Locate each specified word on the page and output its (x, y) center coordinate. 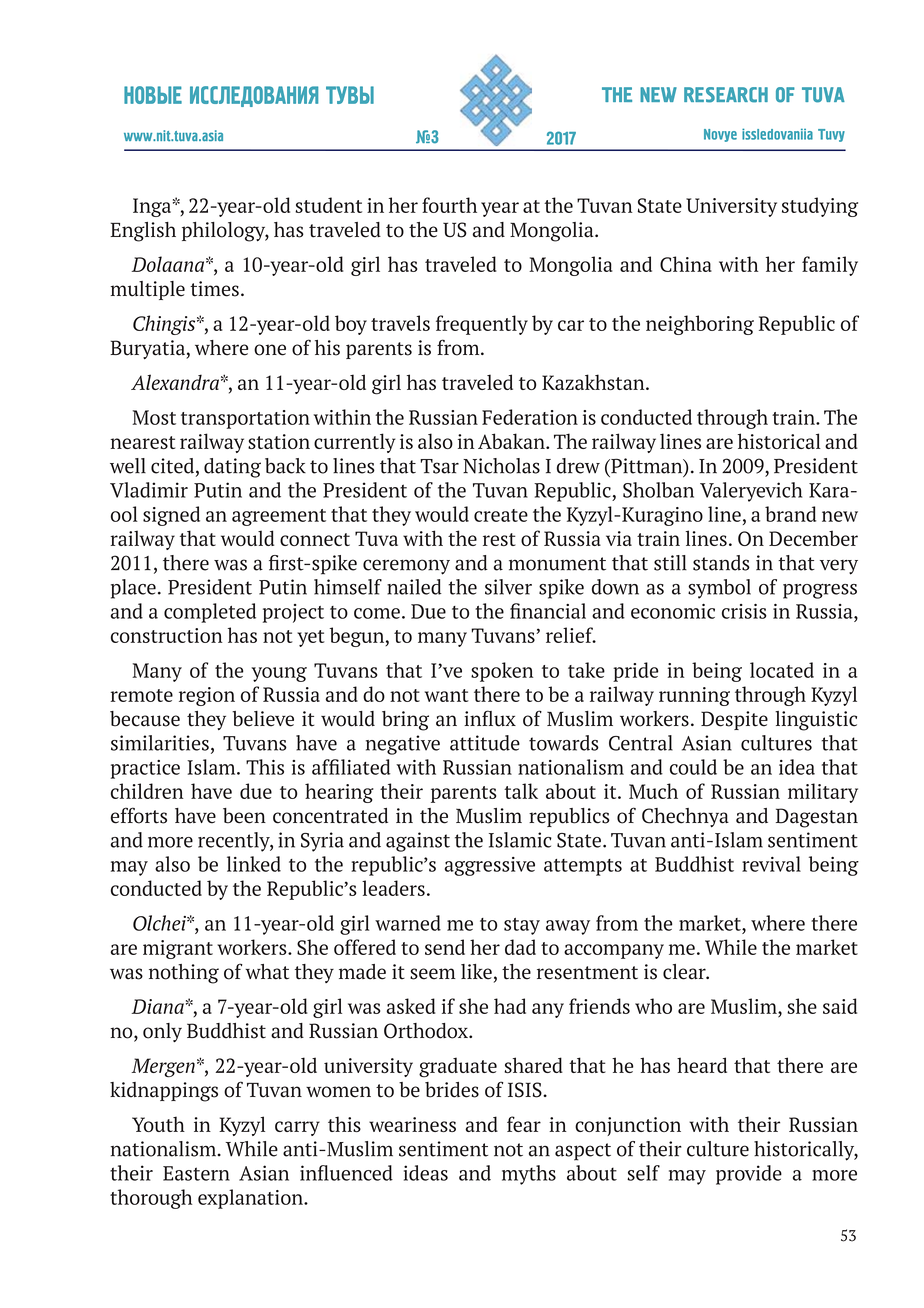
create (501, 515)
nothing (184, 974)
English (143, 232)
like (476, 972)
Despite (734, 720)
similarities (160, 743)
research (726, 95)
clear (685, 972)
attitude (485, 743)
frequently (482, 325)
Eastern (196, 1173)
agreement (279, 517)
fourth (449, 205)
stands (721, 563)
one (270, 350)
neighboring (700, 325)
